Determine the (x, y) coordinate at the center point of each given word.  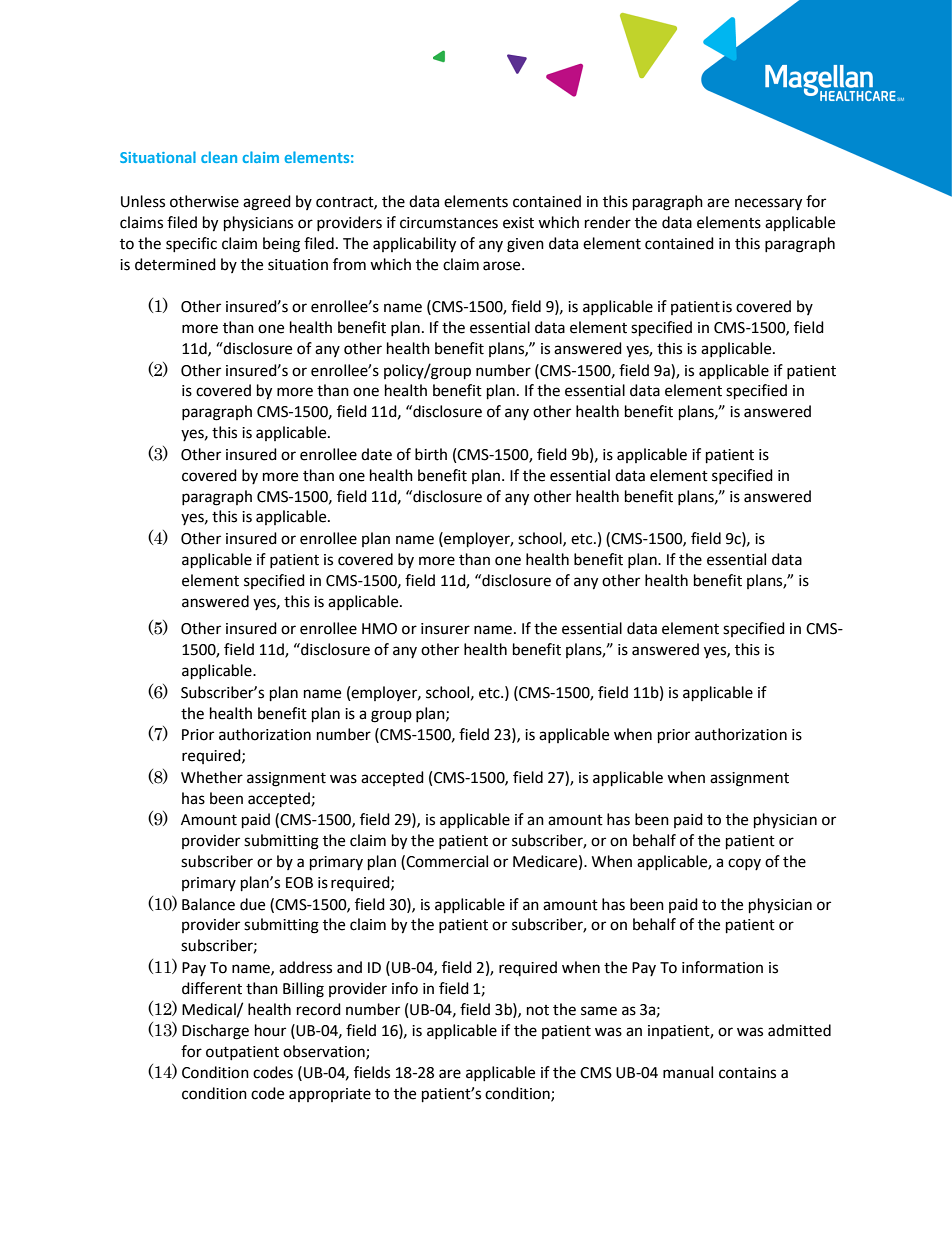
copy (744, 864)
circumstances (449, 223)
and (349, 967)
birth (431, 454)
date (376, 454)
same (599, 1011)
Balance (208, 904)
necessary (768, 204)
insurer (445, 629)
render (608, 222)
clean (219, 157)
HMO (379, 629)
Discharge (215, 1032)
